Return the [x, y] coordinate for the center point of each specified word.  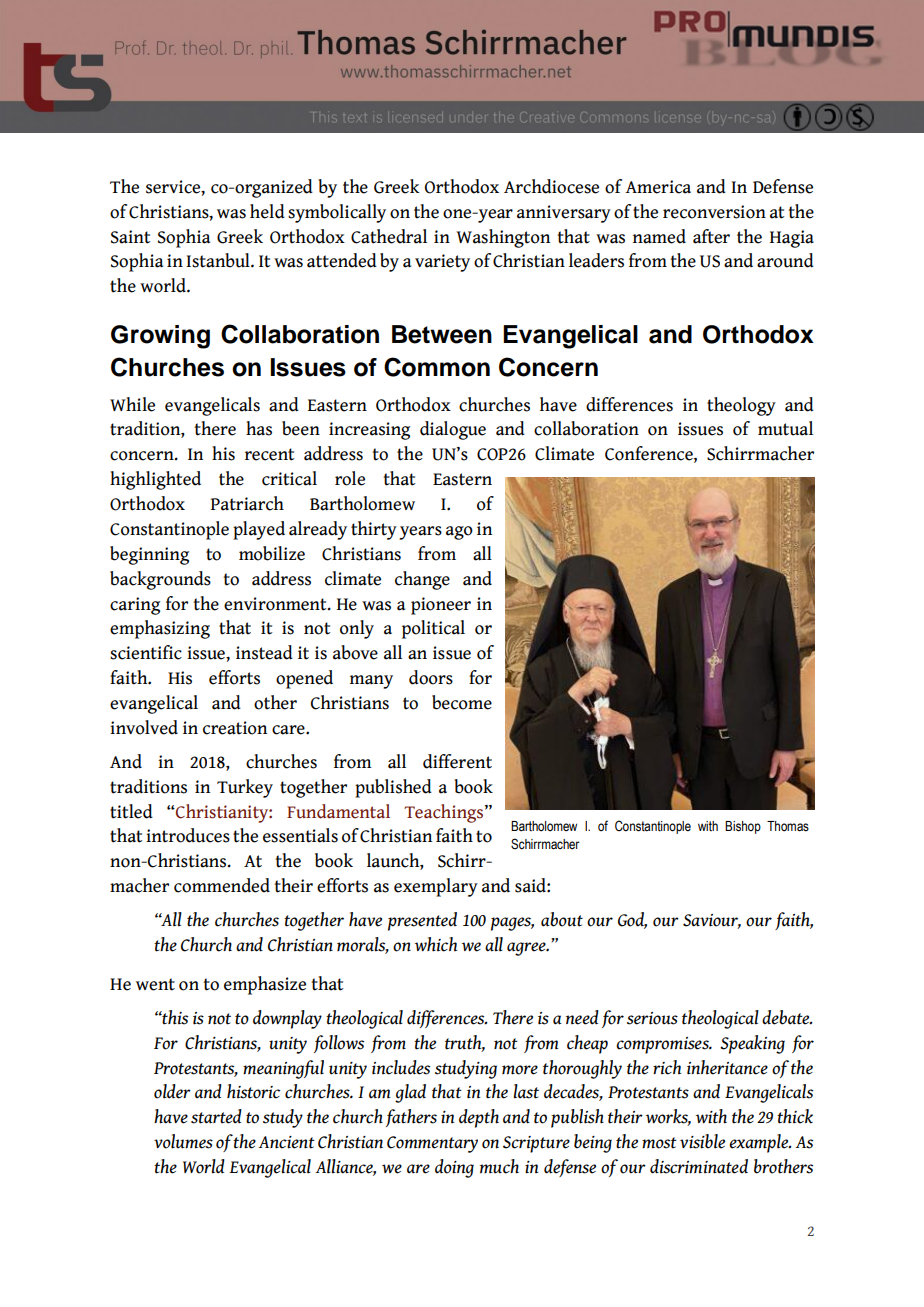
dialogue [453, 430]
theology [741, 406]
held [267, 211]
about [562, 919]
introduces [188, 835]
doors [431, 677]
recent [270, 454]
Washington [503, 238]
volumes [183, 1141]
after [711, 236]
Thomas [788, 826]
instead [264, 652]
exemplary [436, 887]
